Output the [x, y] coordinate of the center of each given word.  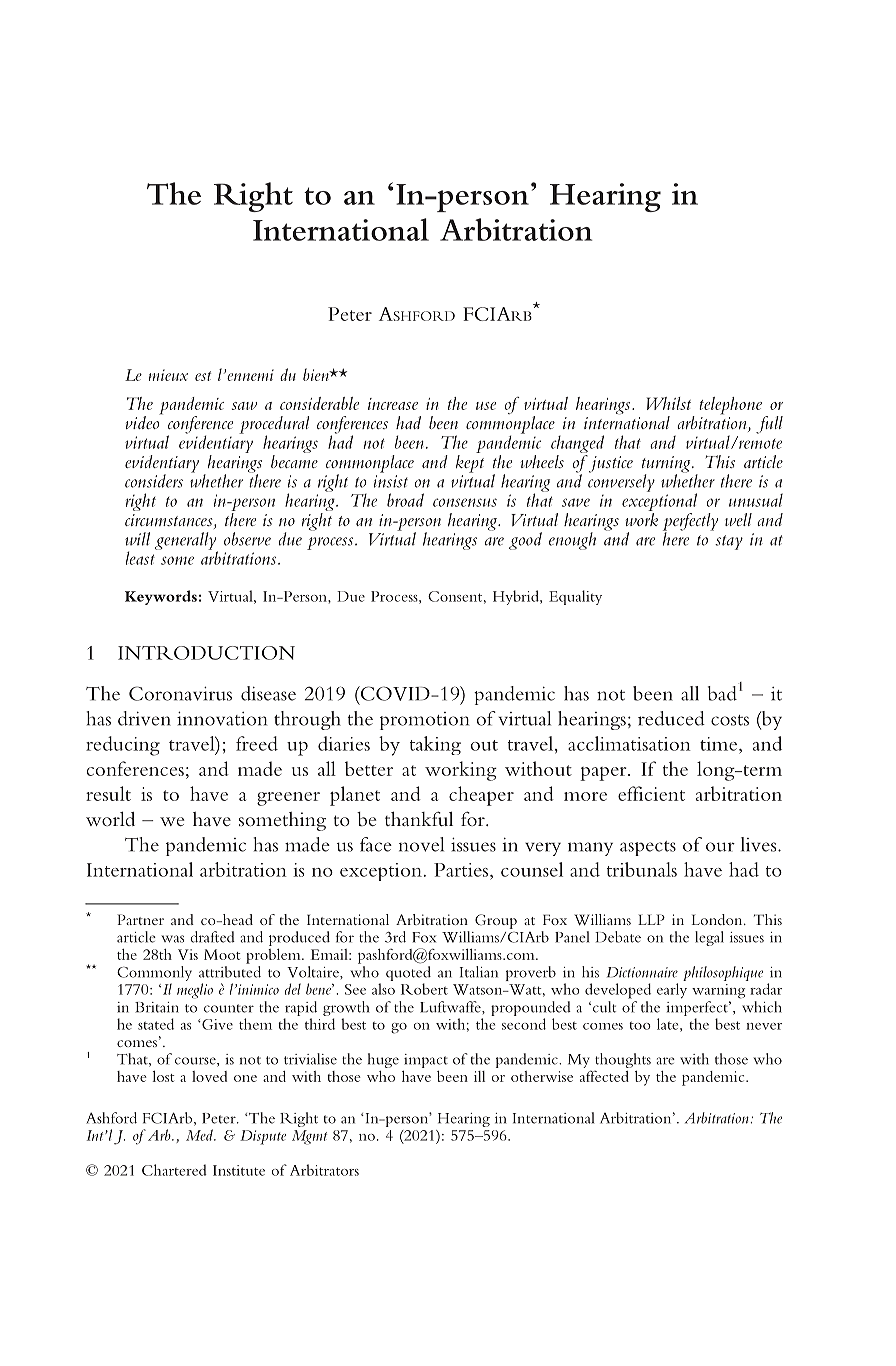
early [672, 991]
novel [421, 844]
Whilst [669, 403]
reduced [671, 718]
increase [393, 404]
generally [186, 542]
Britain [157, 1007]
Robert [424, 989]
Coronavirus [180, 693]
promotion [424, 721]
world [110, 818]
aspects [648, 848]
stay [729, 542]
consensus [465, 502]
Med [200, 1135]
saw [244, 406]
